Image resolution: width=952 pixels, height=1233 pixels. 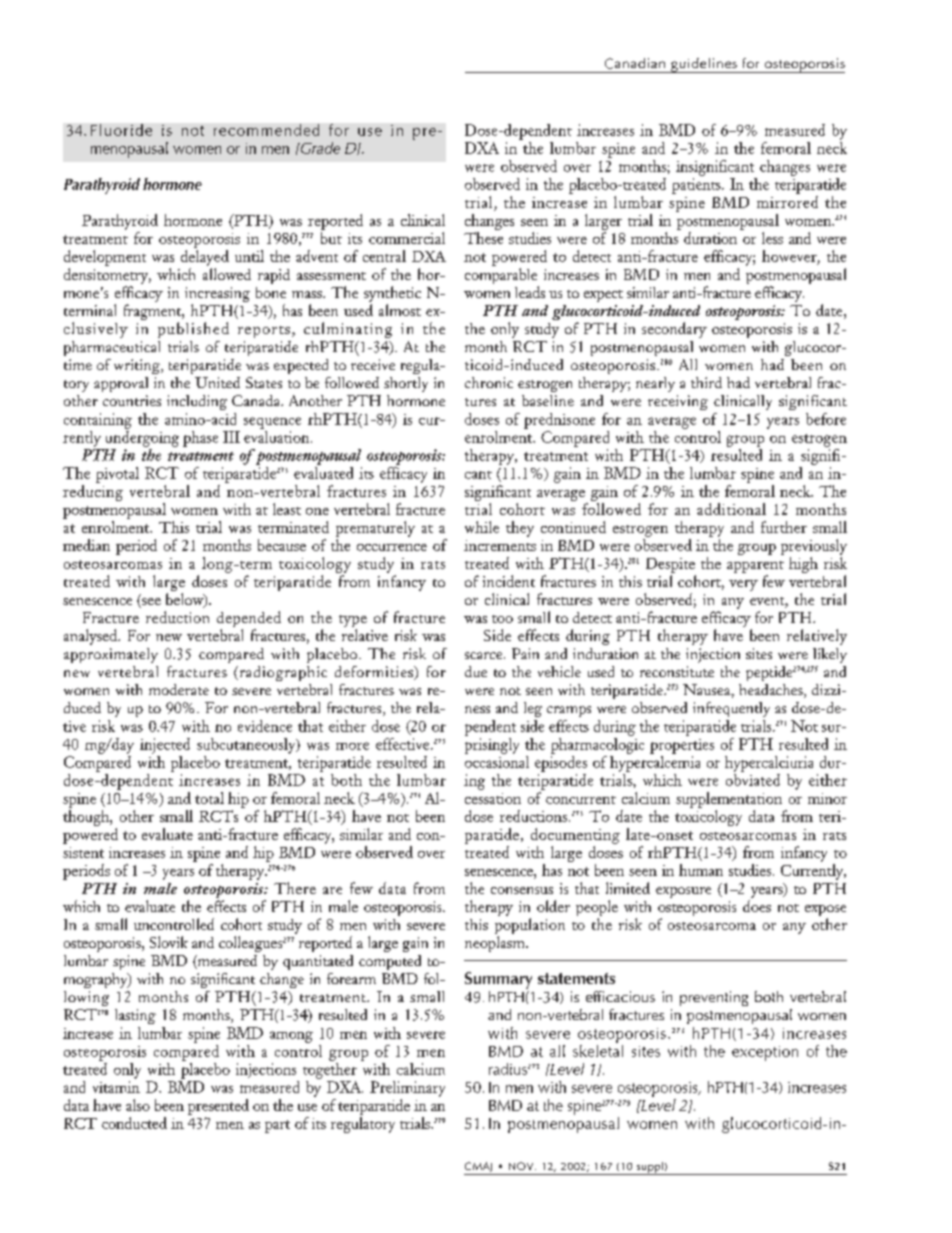 What do you see at coordinates (704, 65) in the image?
I see `guidelines` at bounding box center [704, 65].
